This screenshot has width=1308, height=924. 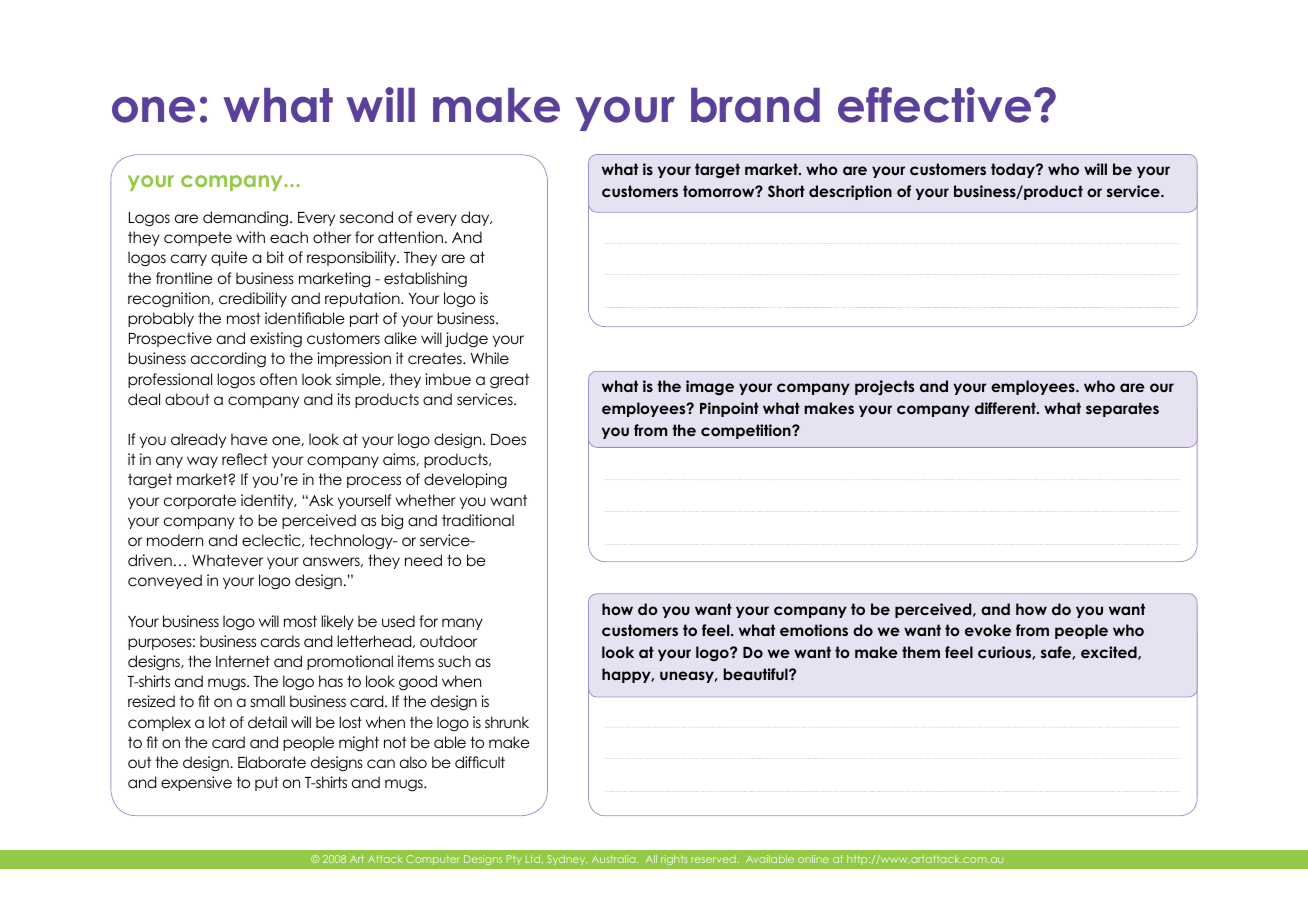 What do you see at coordinates (247, 219) in the screenshot?
I see `demanding` at bounding box center [247, 219].
